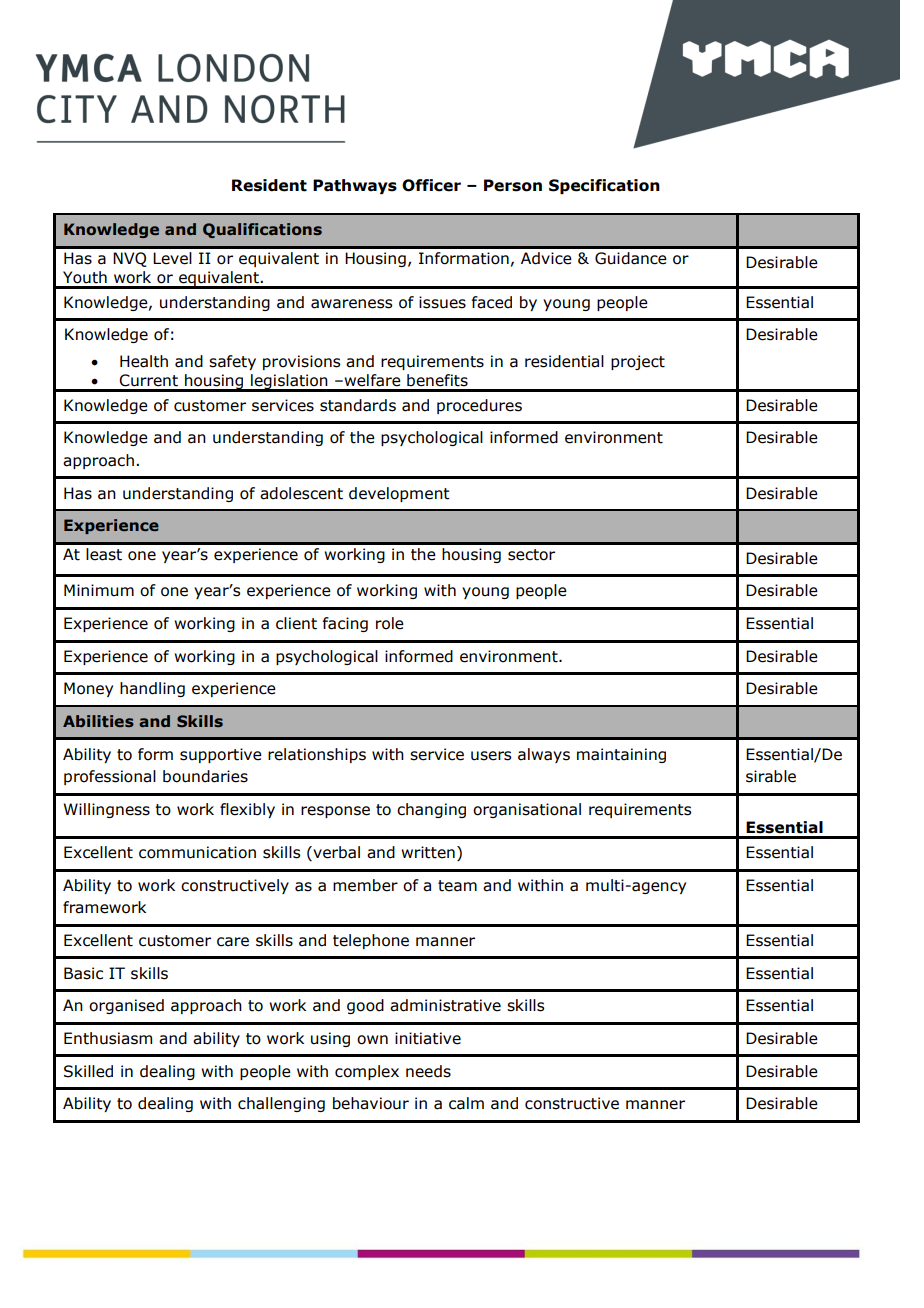 The width and height of the page is (924, 1308). Describe the element at coordinates (531, 555) in the page. I see `sector` at that location.
